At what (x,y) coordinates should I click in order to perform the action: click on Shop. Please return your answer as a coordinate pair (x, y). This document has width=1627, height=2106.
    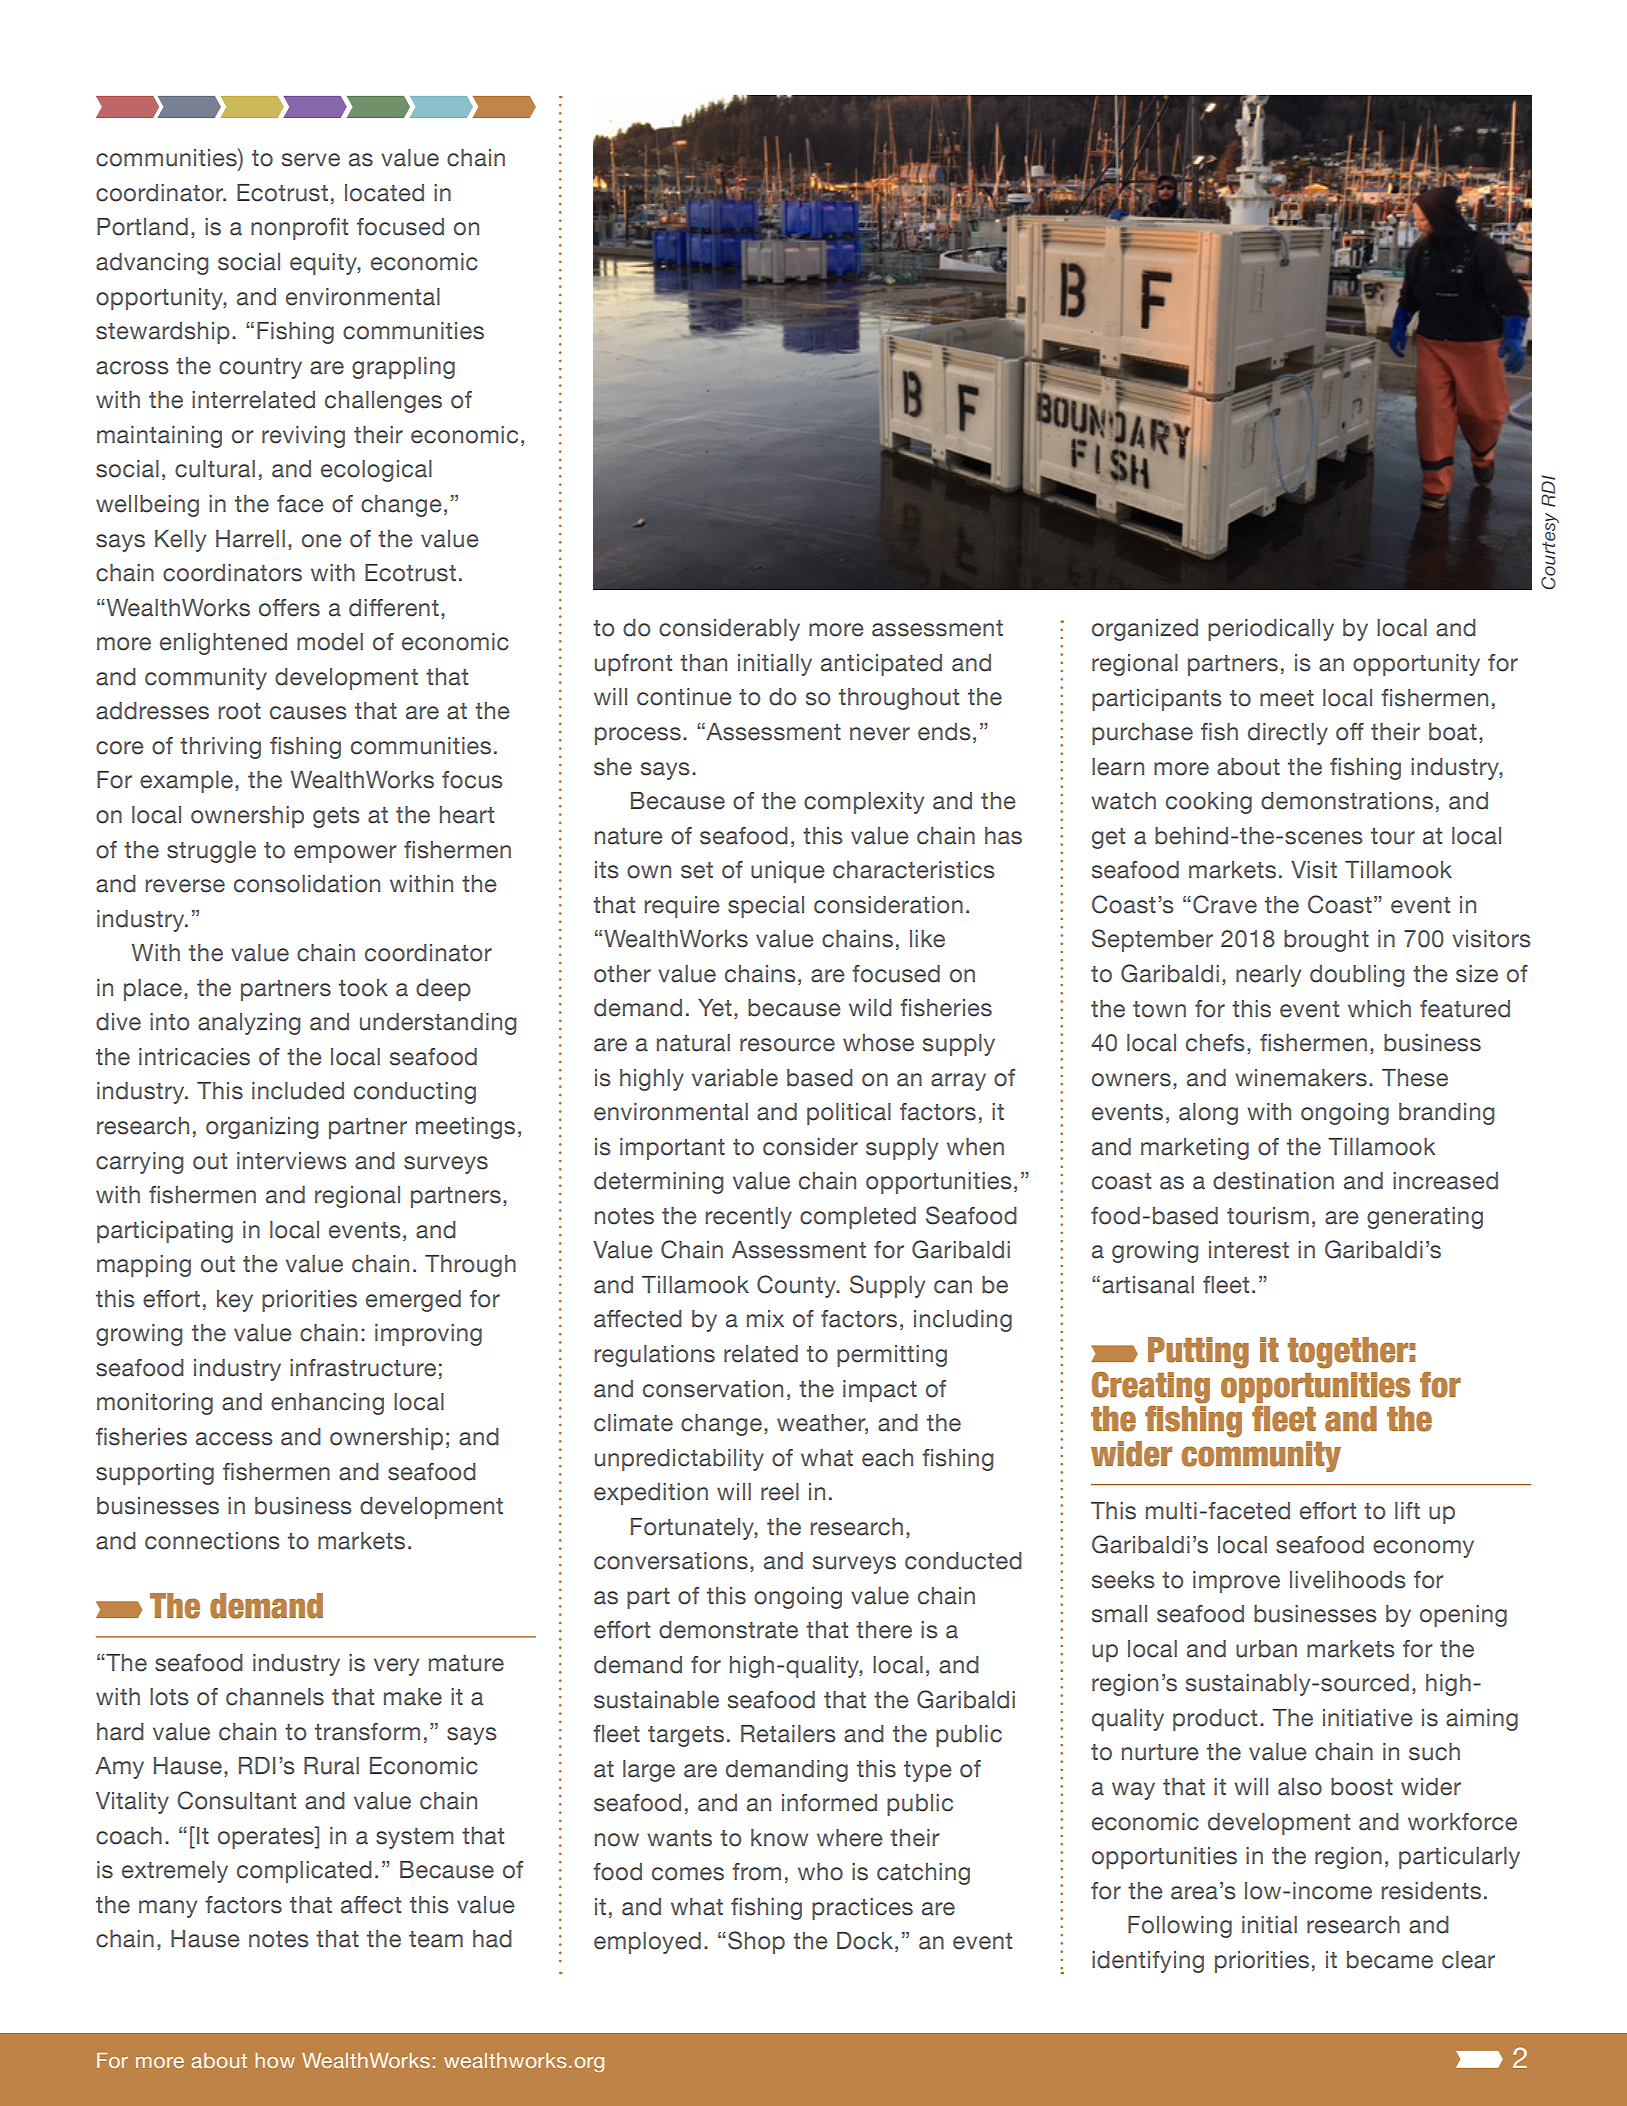
    Looking at the image, I should click on (756, 1942).
